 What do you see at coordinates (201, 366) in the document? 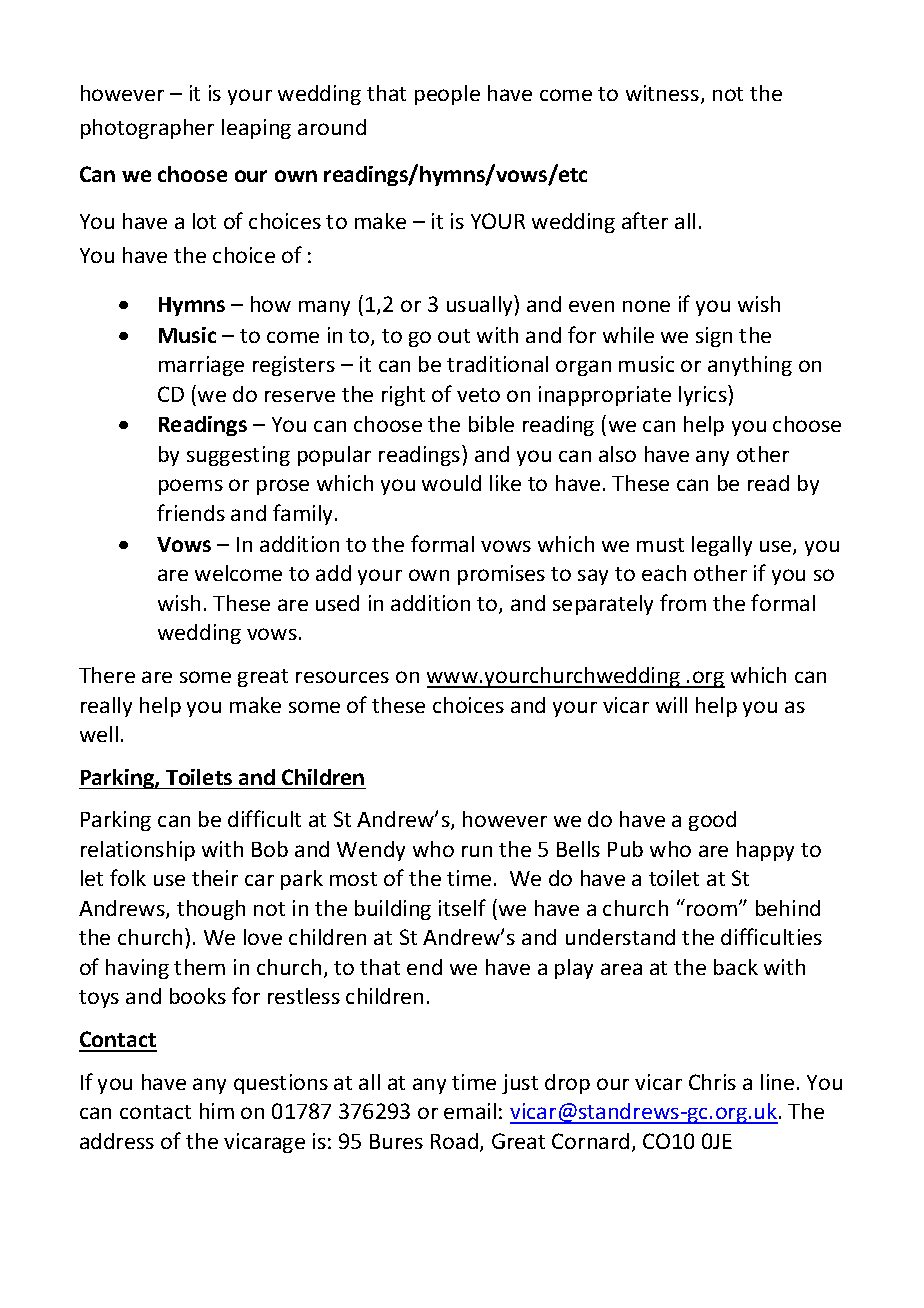
I see `marriage` at bounding box center [201, 366].
